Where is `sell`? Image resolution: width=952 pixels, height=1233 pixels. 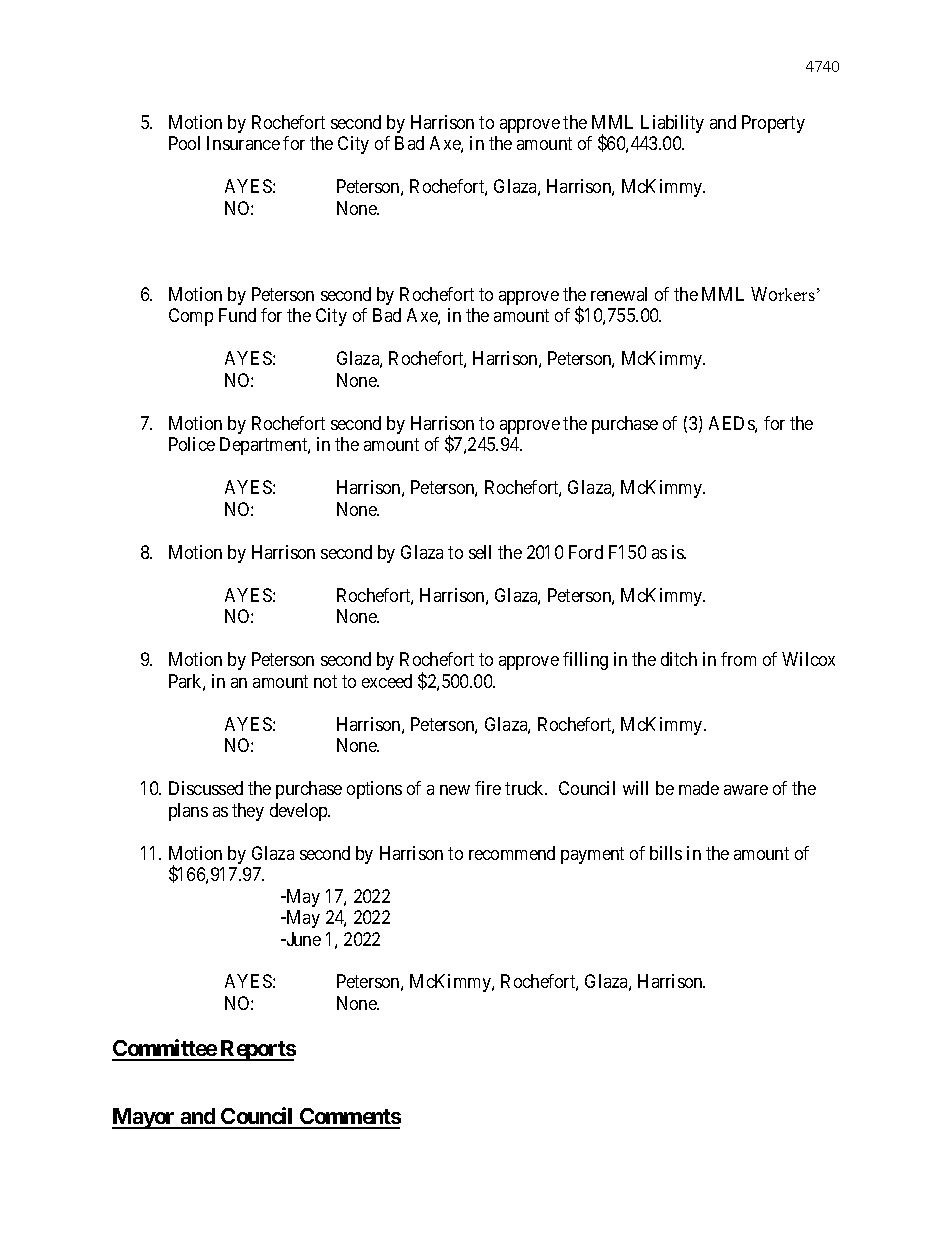 sell is located at coordinates (480, 552).
